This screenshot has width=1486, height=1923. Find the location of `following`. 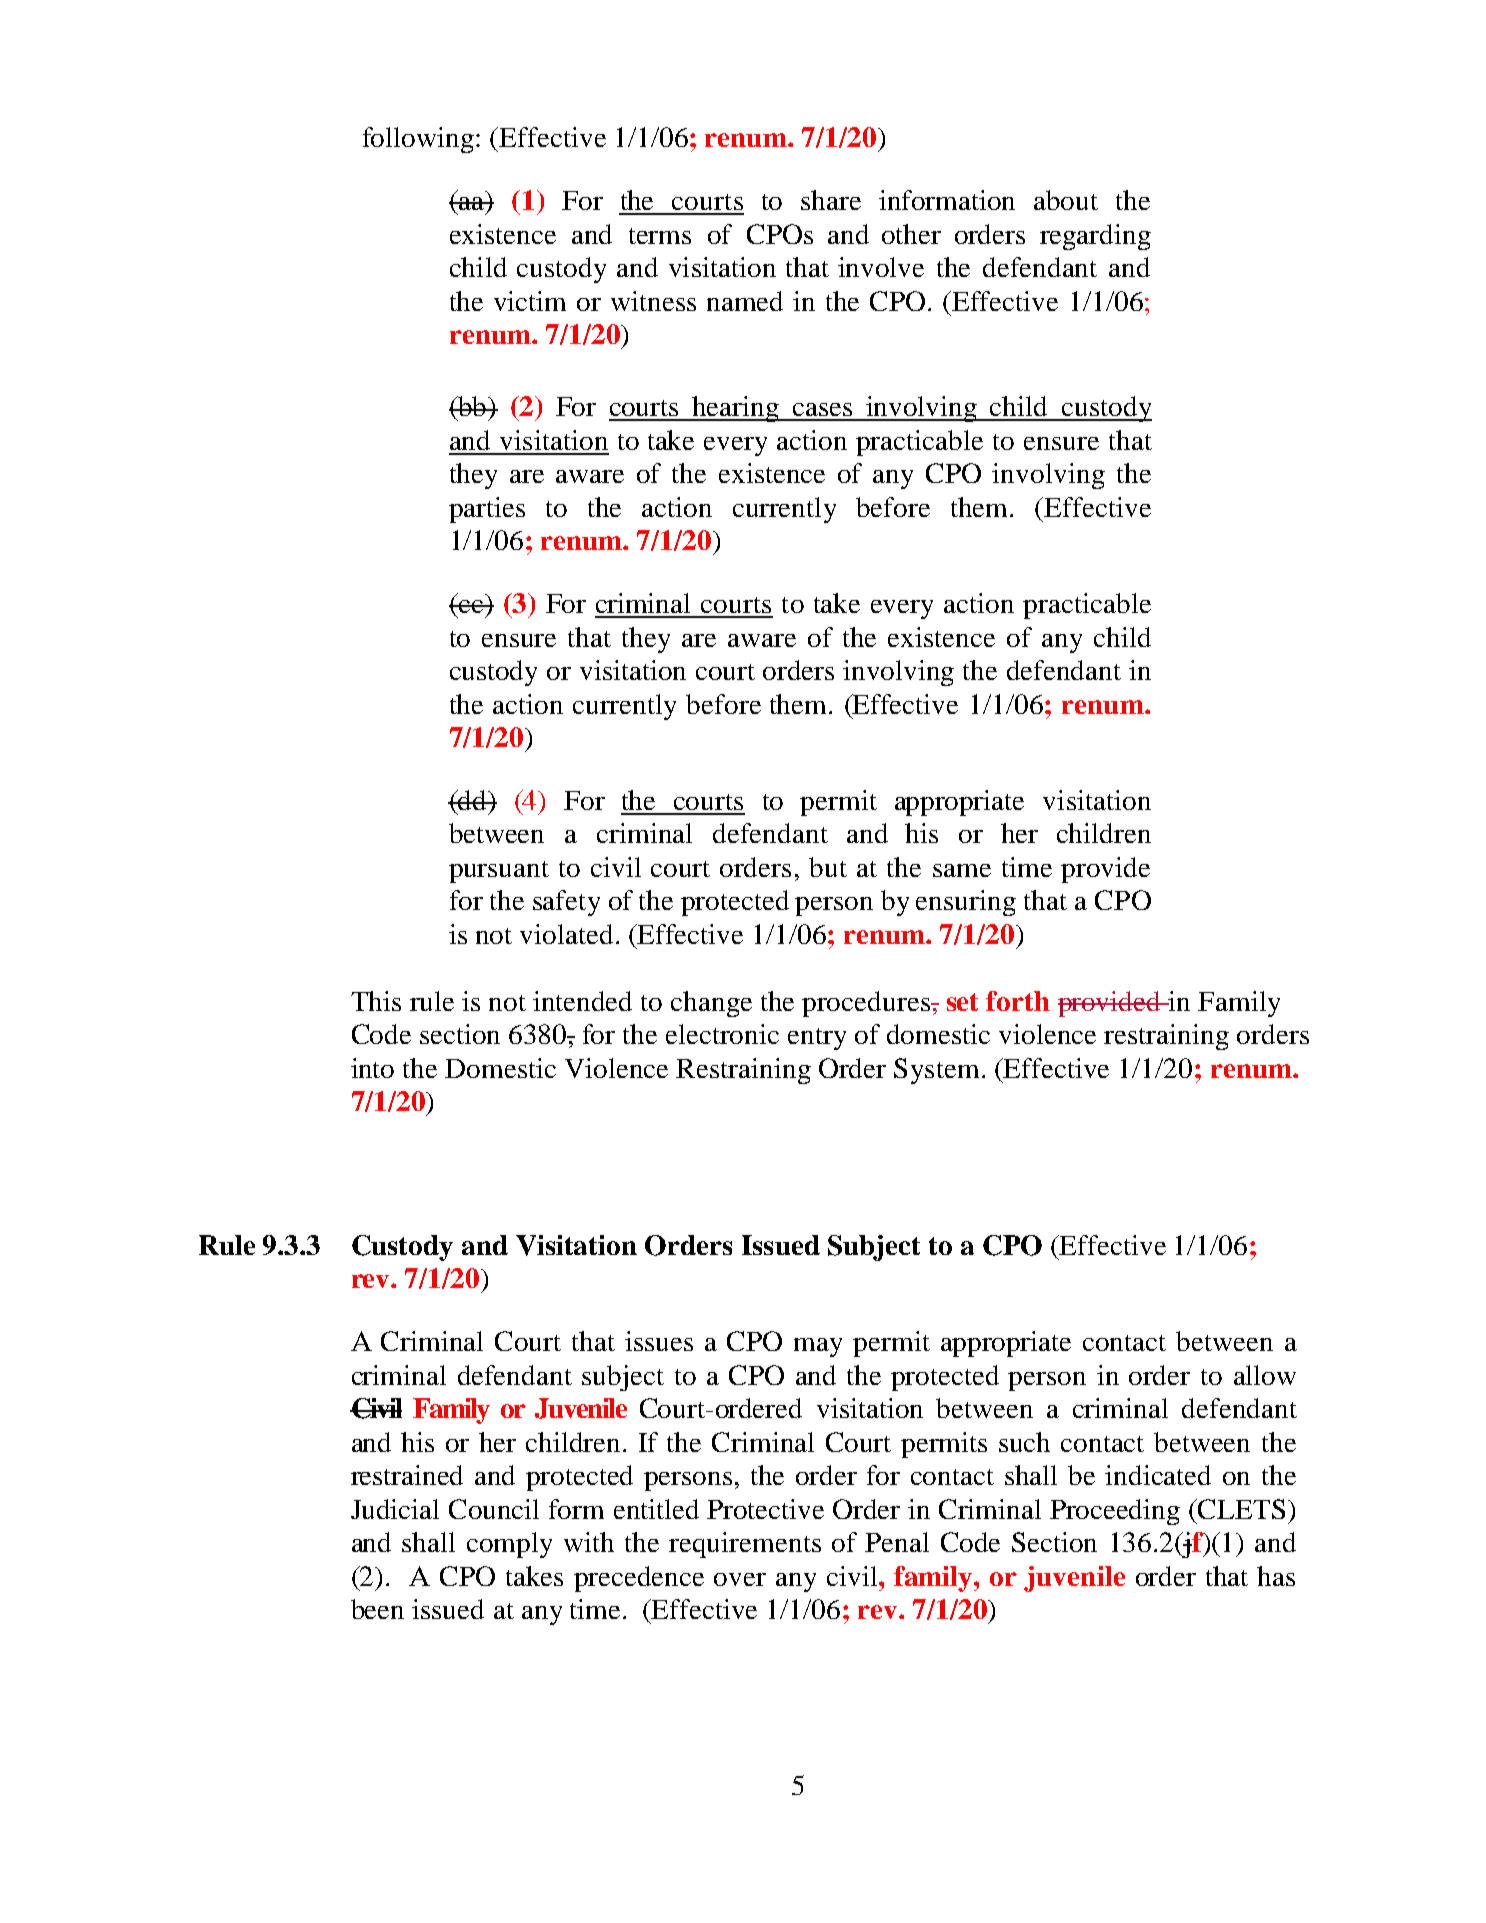

following is located at coordinates (420, 140).
